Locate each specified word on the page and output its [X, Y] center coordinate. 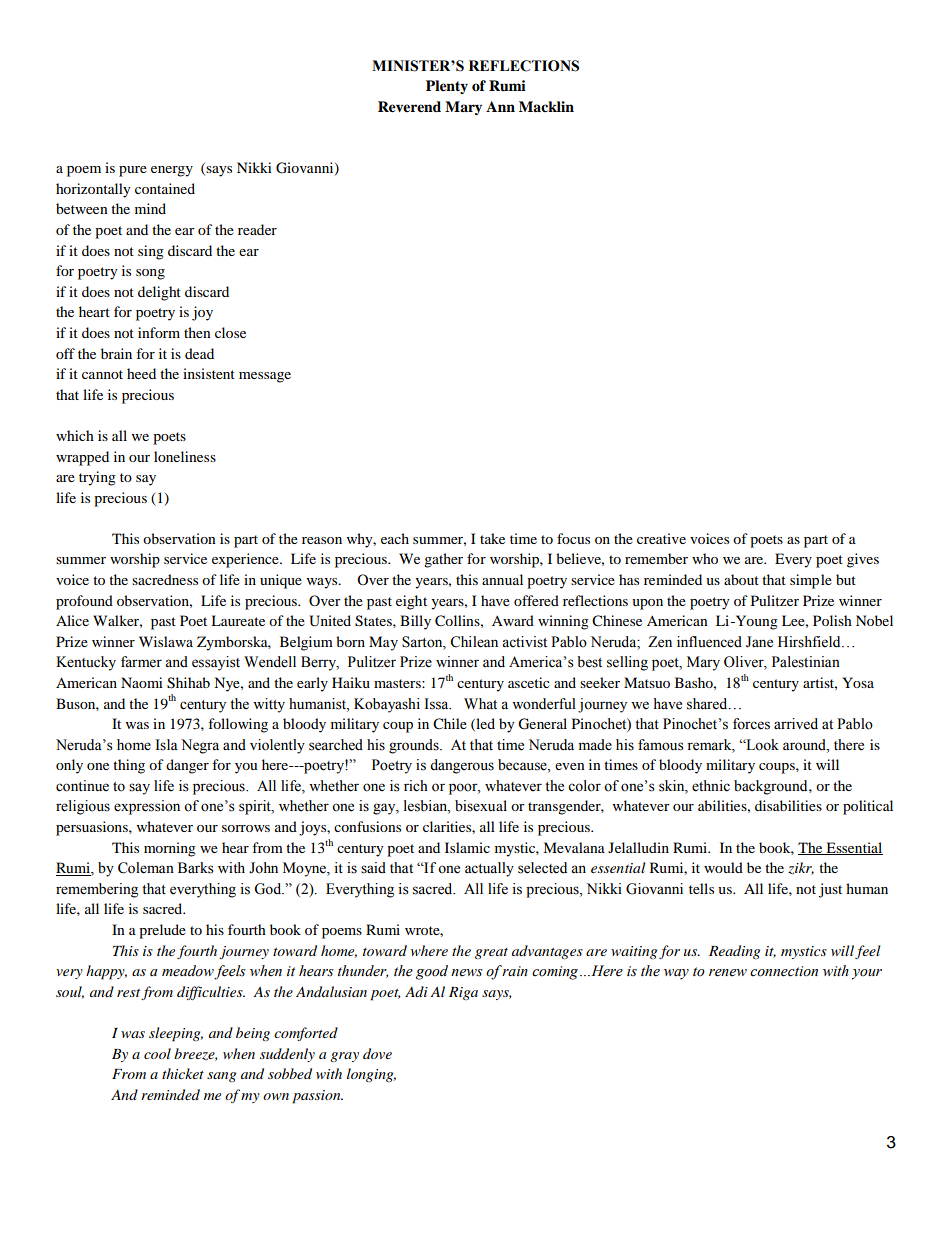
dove [377, 1053]
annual [502, 579]
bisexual [481, 806]
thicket [183, 1073]
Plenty [447, 87]
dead [199, 353]
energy [172, 171]
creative [661, 538]
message [265, 377]
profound [84, 602]
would [723, 867]
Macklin [546, 106]
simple [811, 581]
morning [170, 849]
